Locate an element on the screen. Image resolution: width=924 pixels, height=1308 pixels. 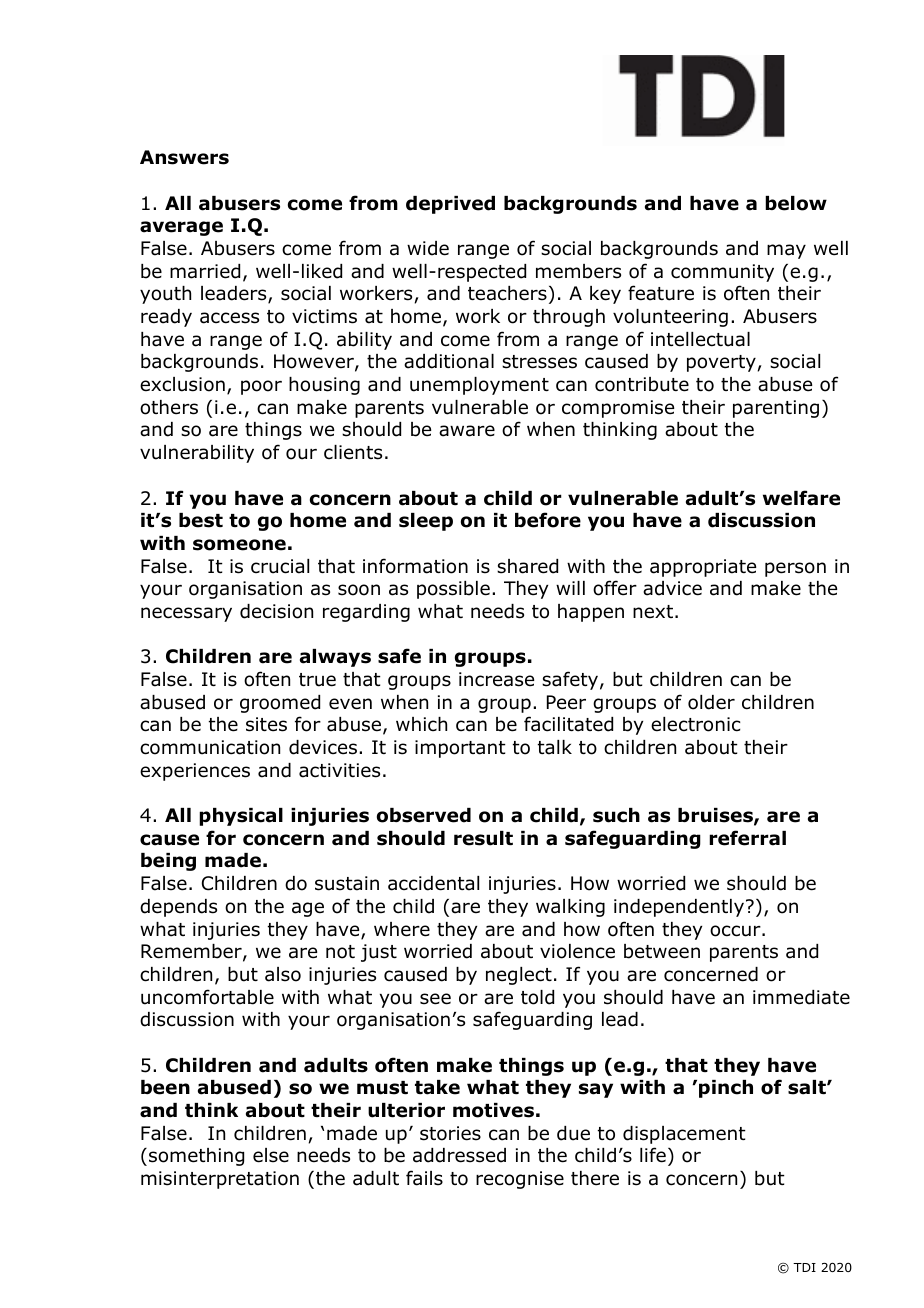
sites is located at coordinates (266, 724).
